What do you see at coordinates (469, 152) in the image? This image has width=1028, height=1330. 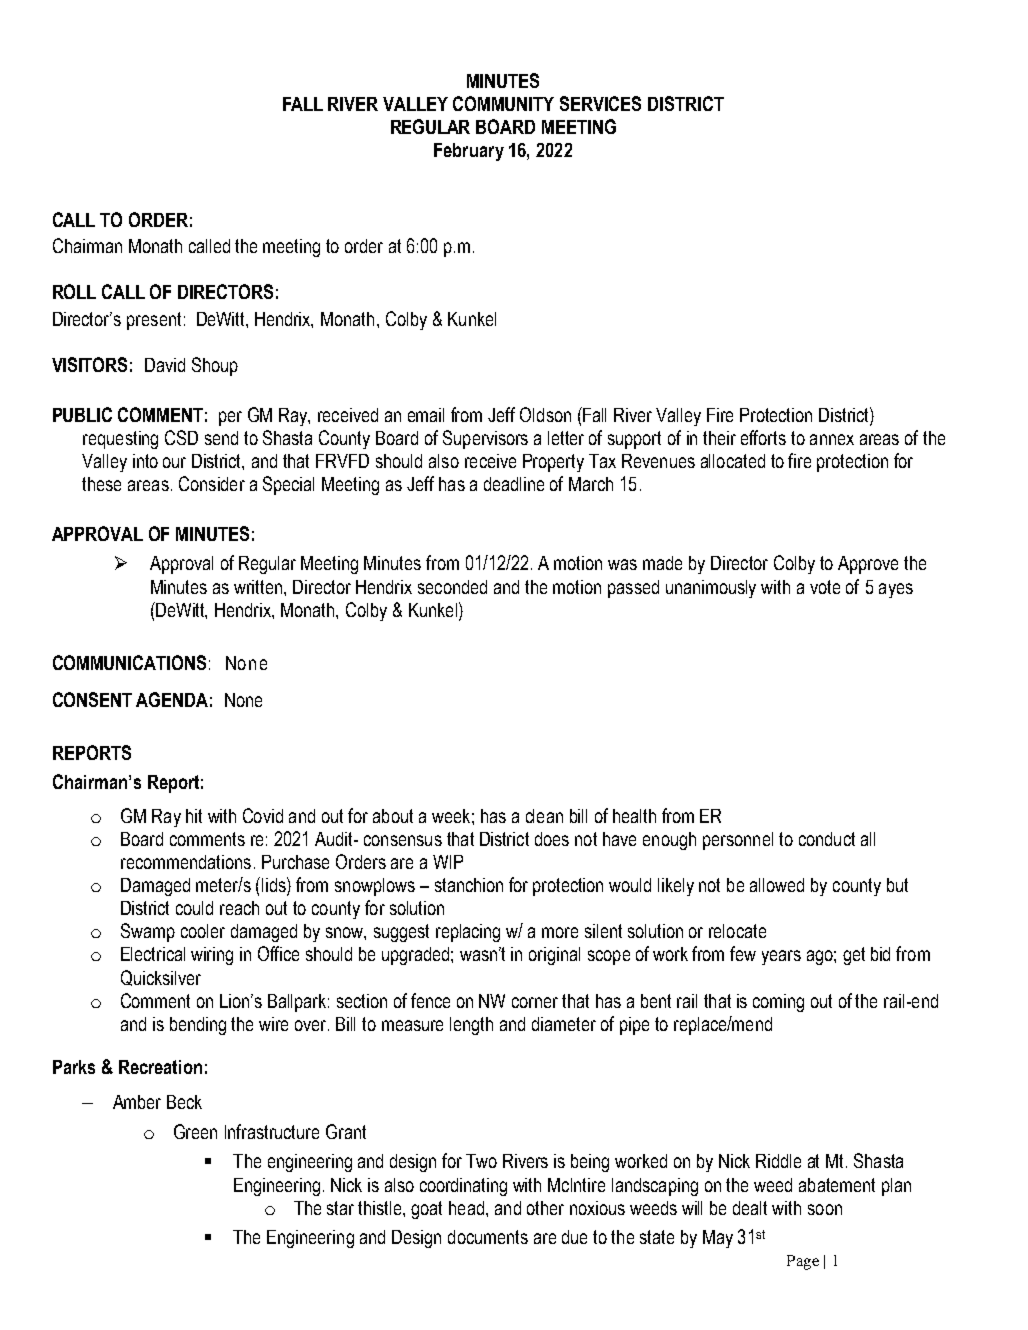 I see `February` at bounding box center [469, 152].
